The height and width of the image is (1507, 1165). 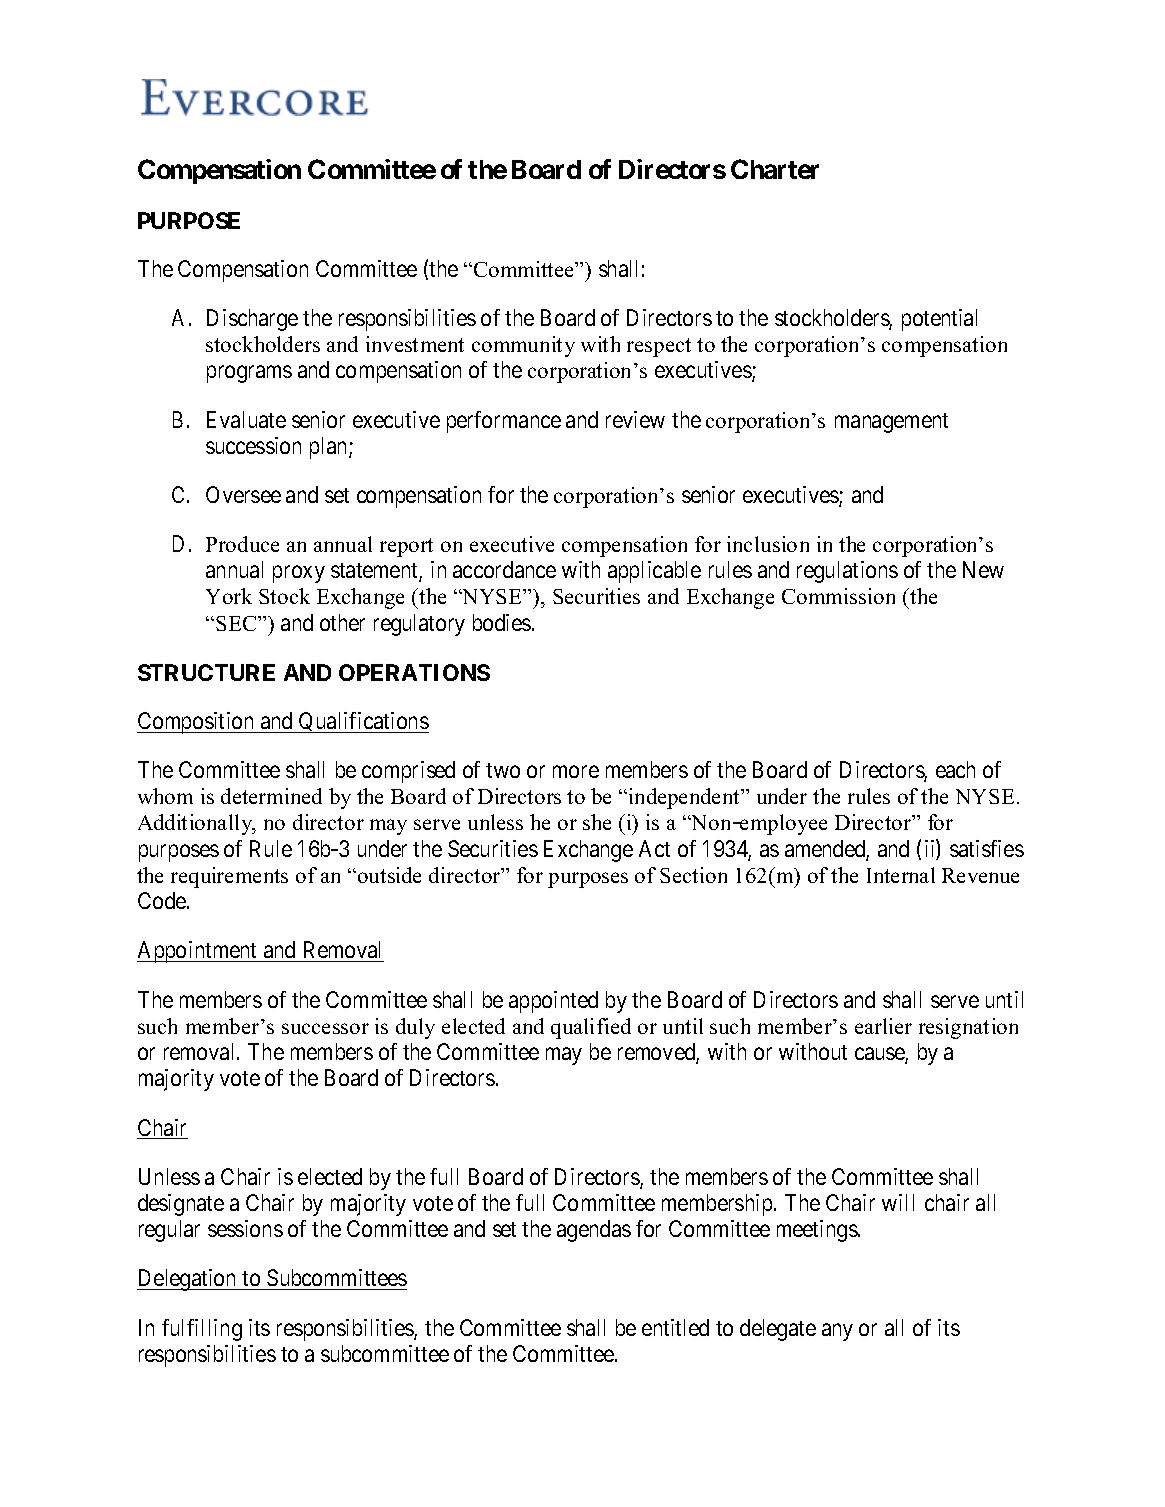 What do you see at coordinates (243, 494) in the image?
I see `Oversee` at bounding box center [243, 494].
